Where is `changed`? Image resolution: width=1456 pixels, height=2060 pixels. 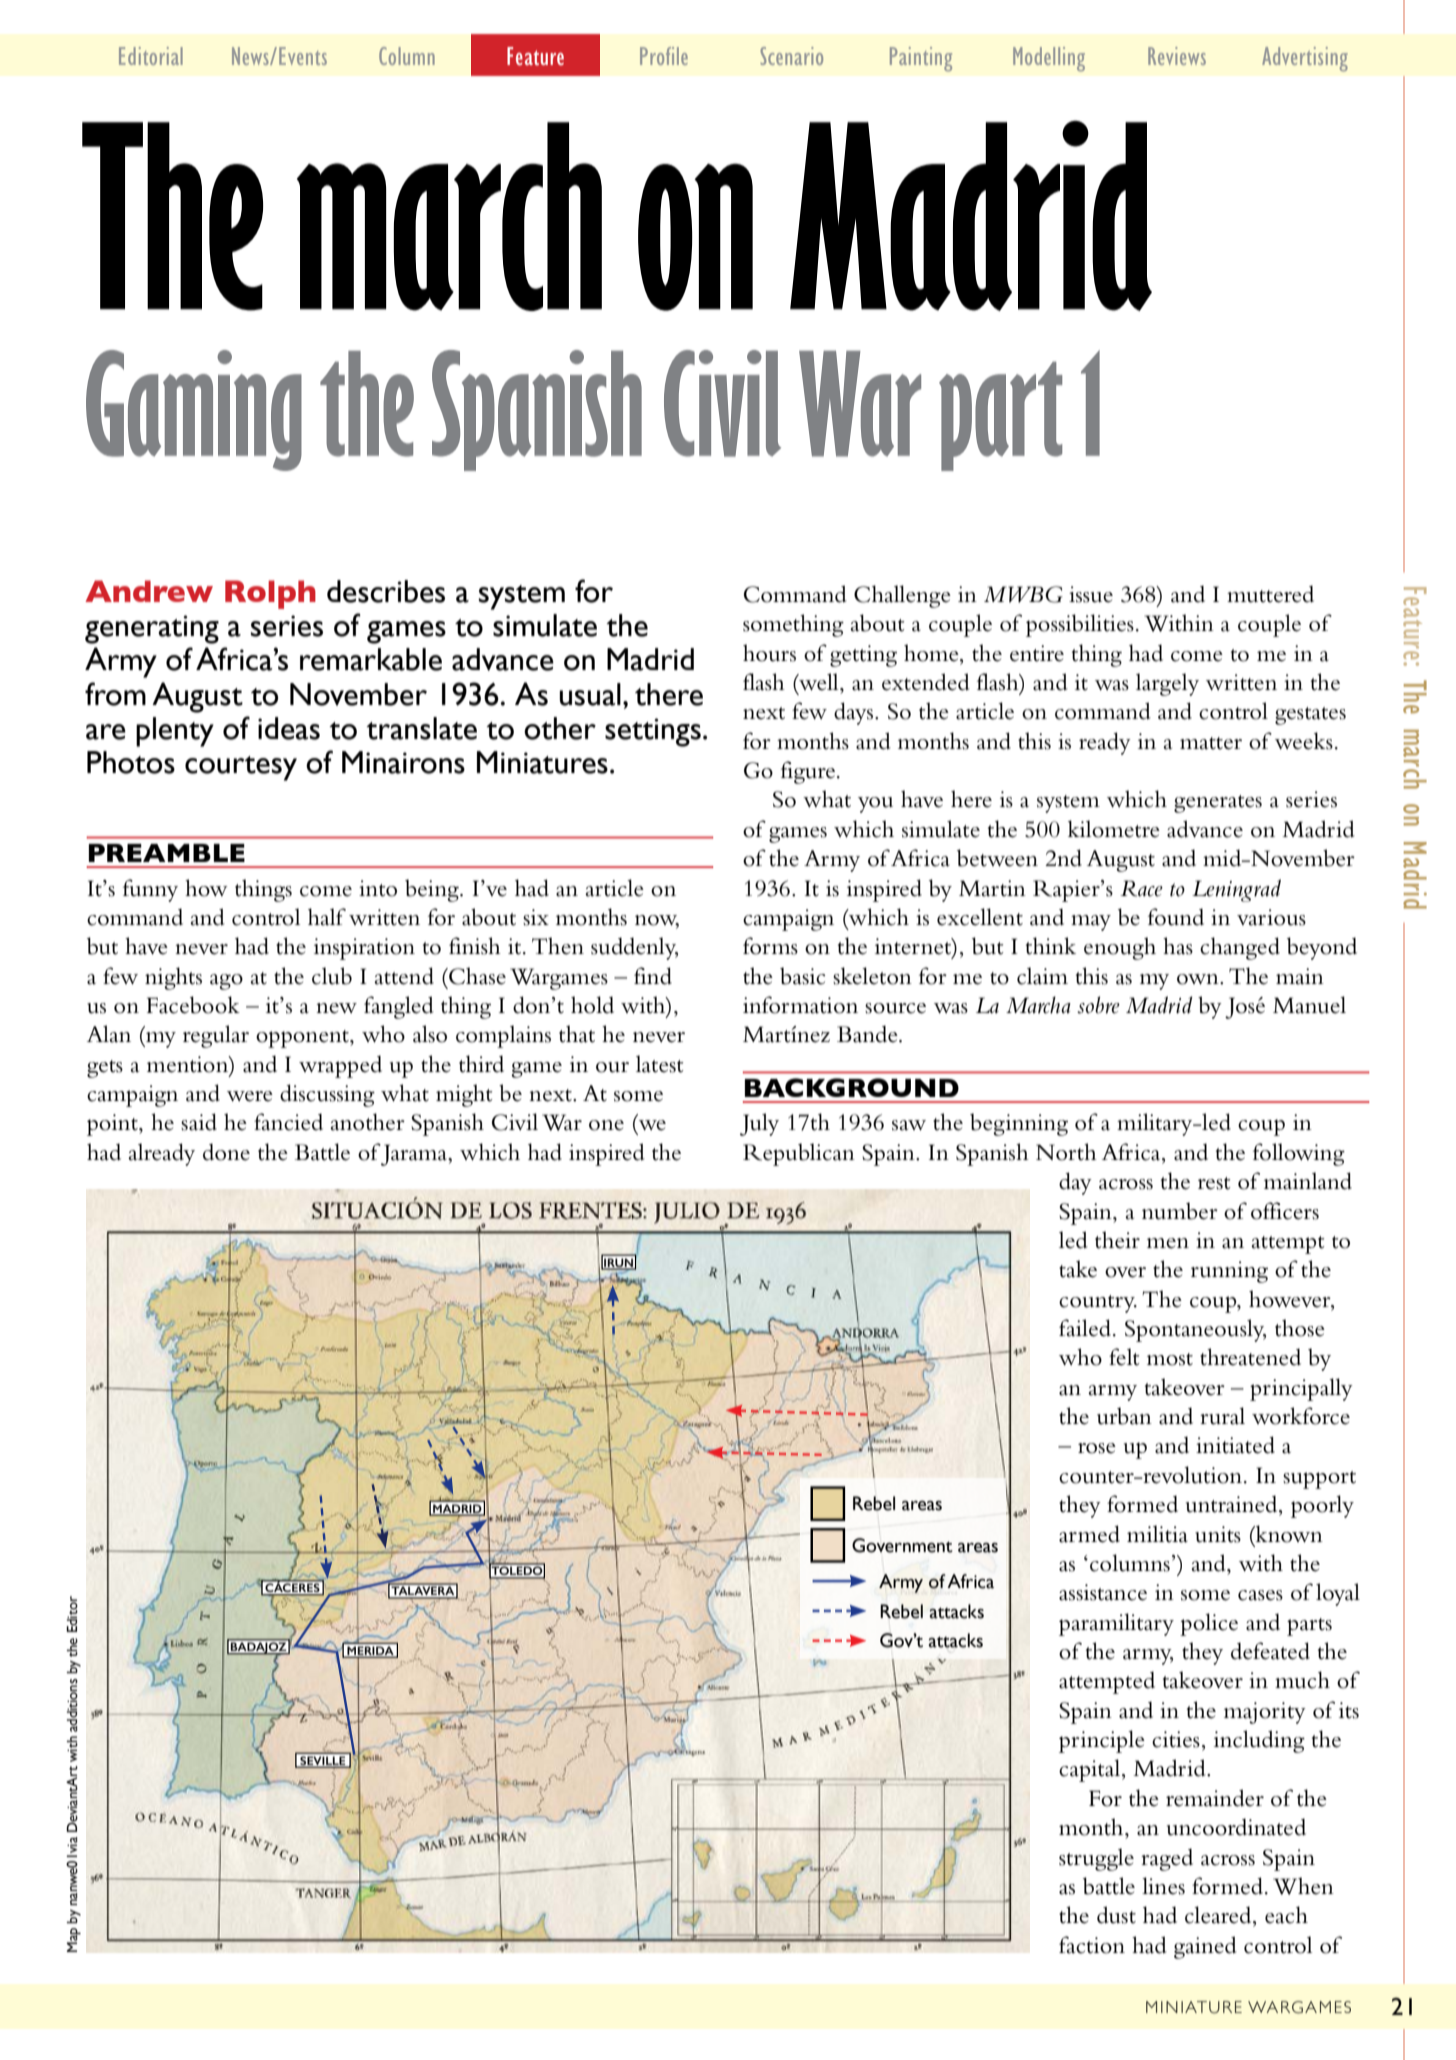 changed is located at coordinates (1240, 948).
